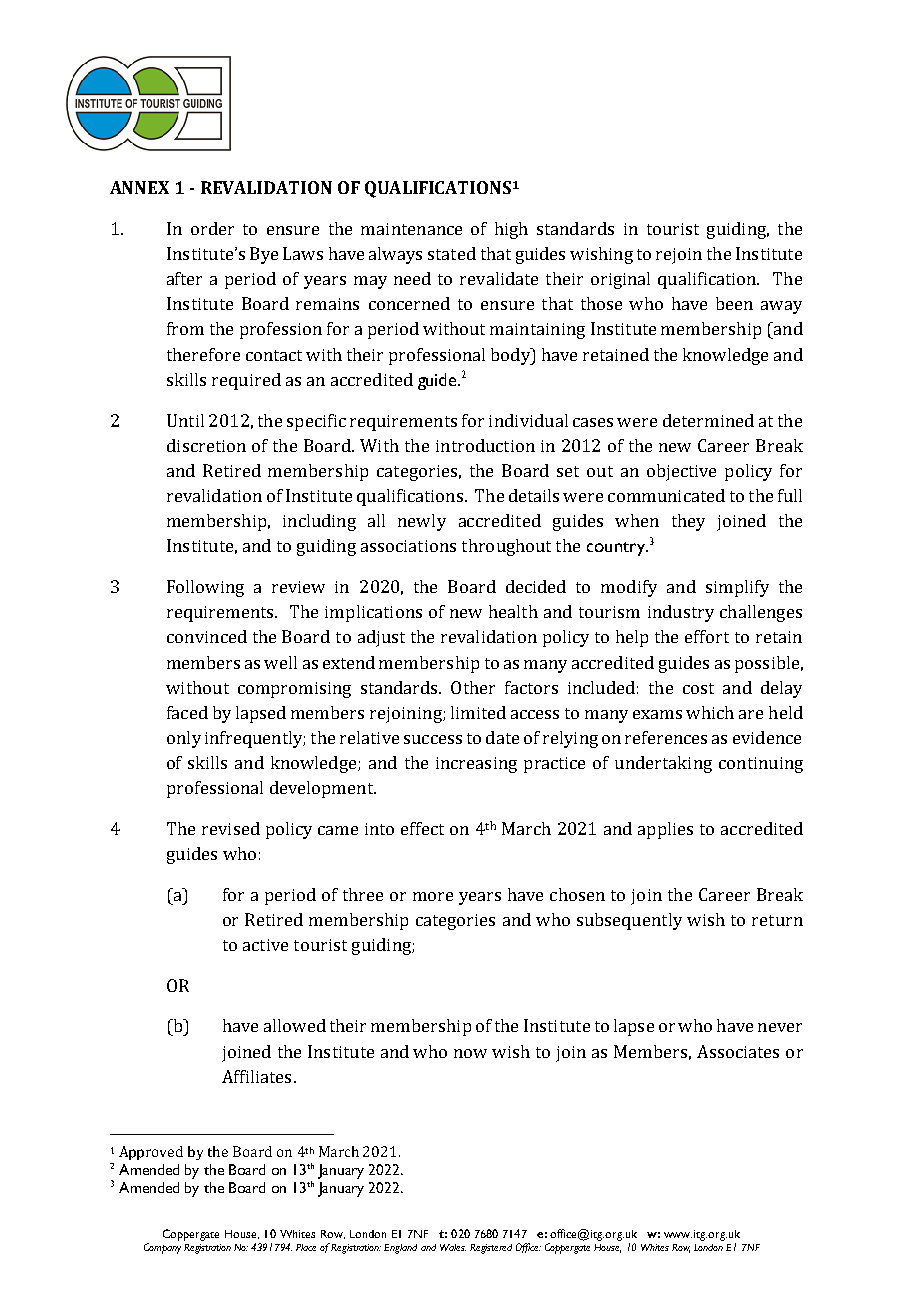  I want to click on order, so click(212, 228).
